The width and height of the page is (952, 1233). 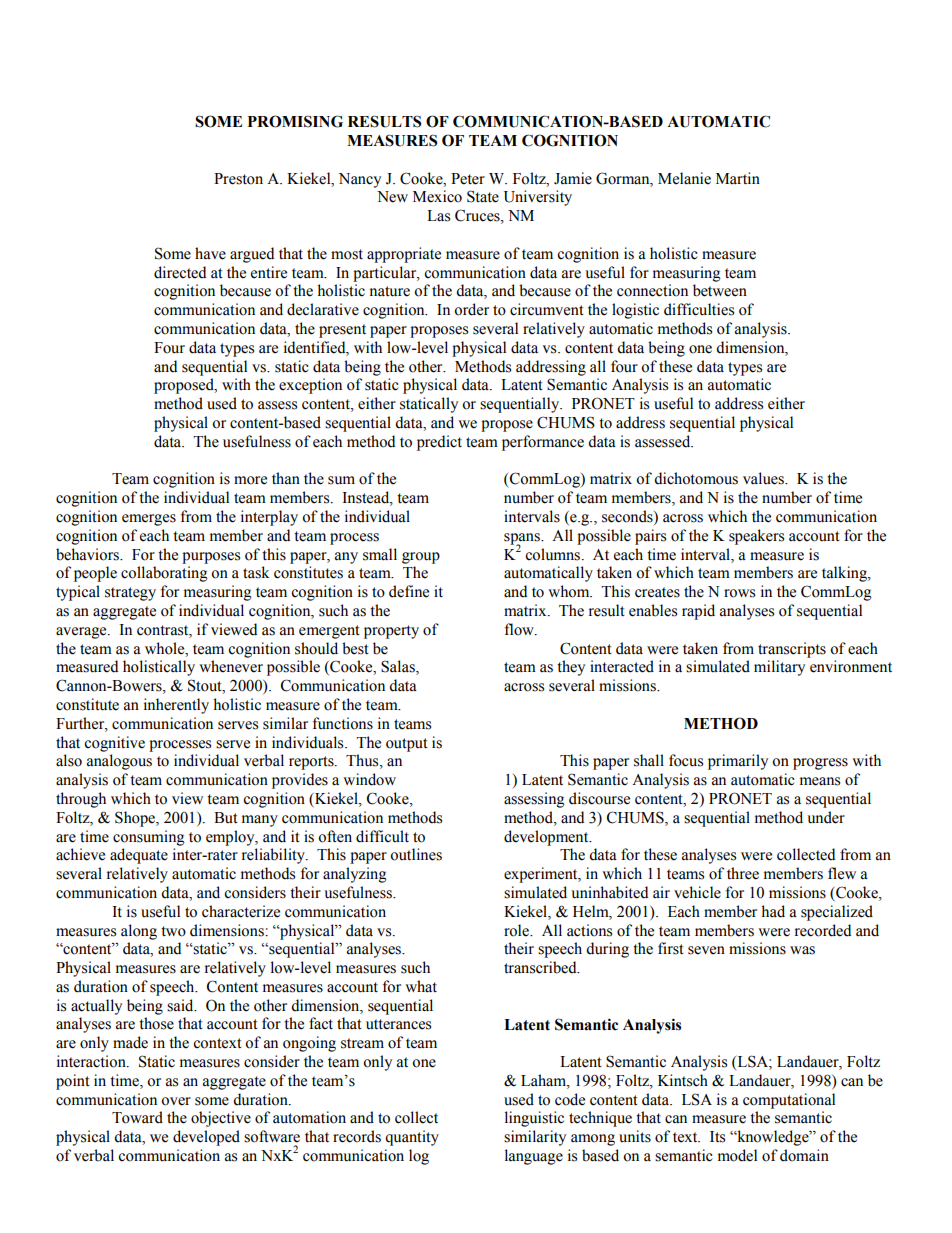 I want to click on flow, so click(x=520, y=629).
